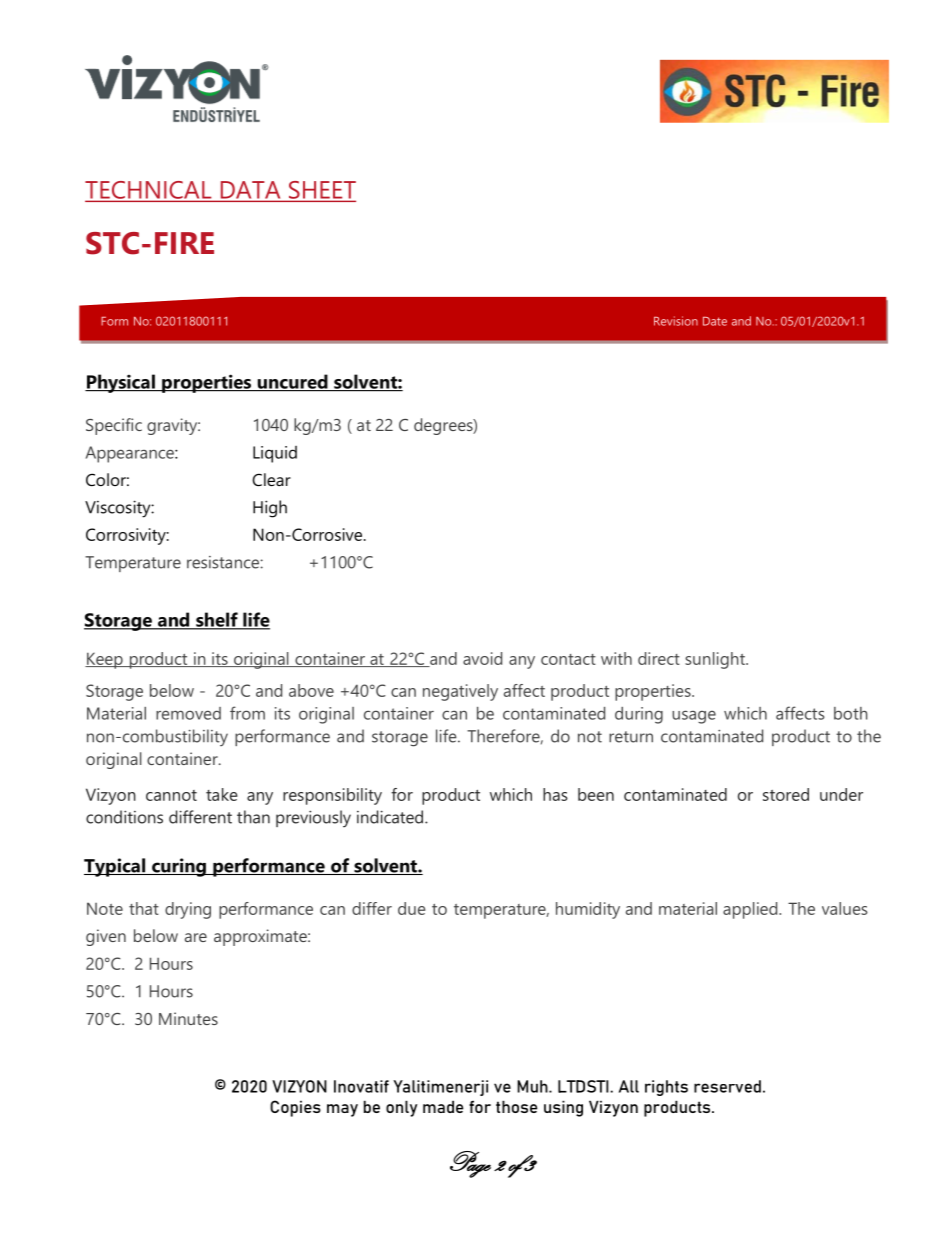  Describe the element at coordinates (460, 692) in the screenshot. I see `negatively` at that location.
